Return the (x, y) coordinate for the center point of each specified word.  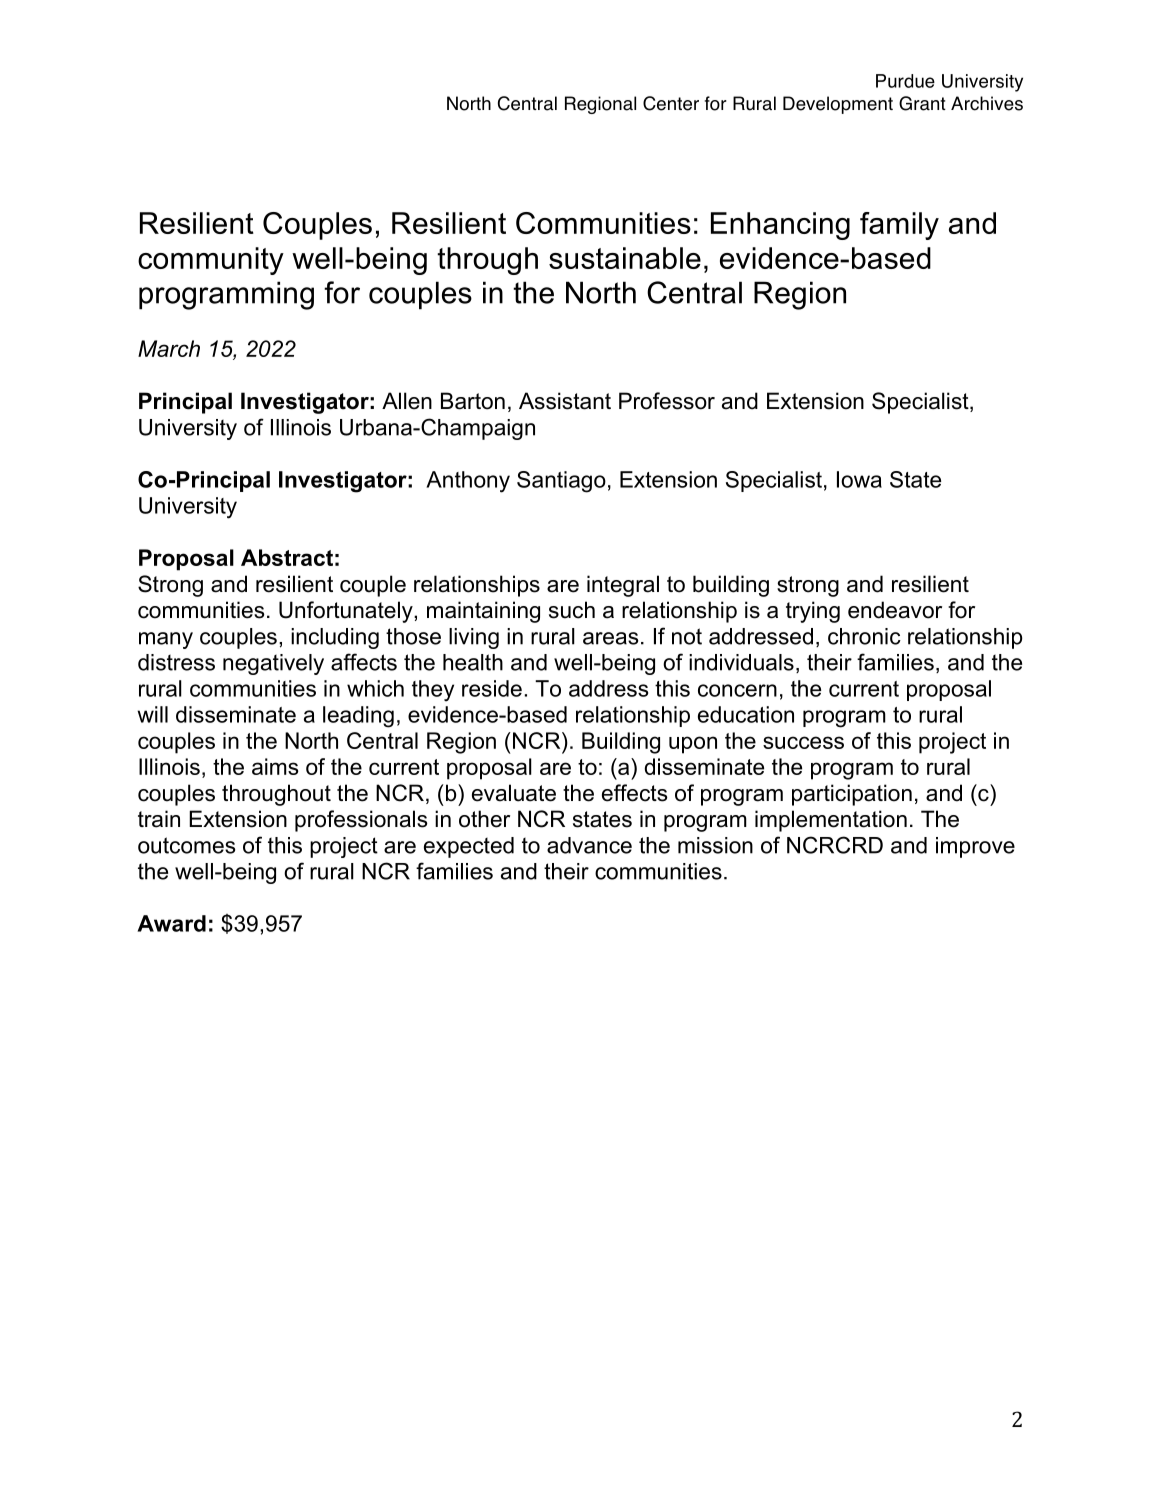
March (169, 348)
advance (589, 845)
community (211, 261)
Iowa (859, 479)
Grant (922, 103)
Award (171, 923)
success (803, 742)
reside (492, 688)
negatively (273, 664)
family (899, 226)
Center (671, 103)
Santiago (561, 482)
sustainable (625, 258)
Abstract (287, 557)
